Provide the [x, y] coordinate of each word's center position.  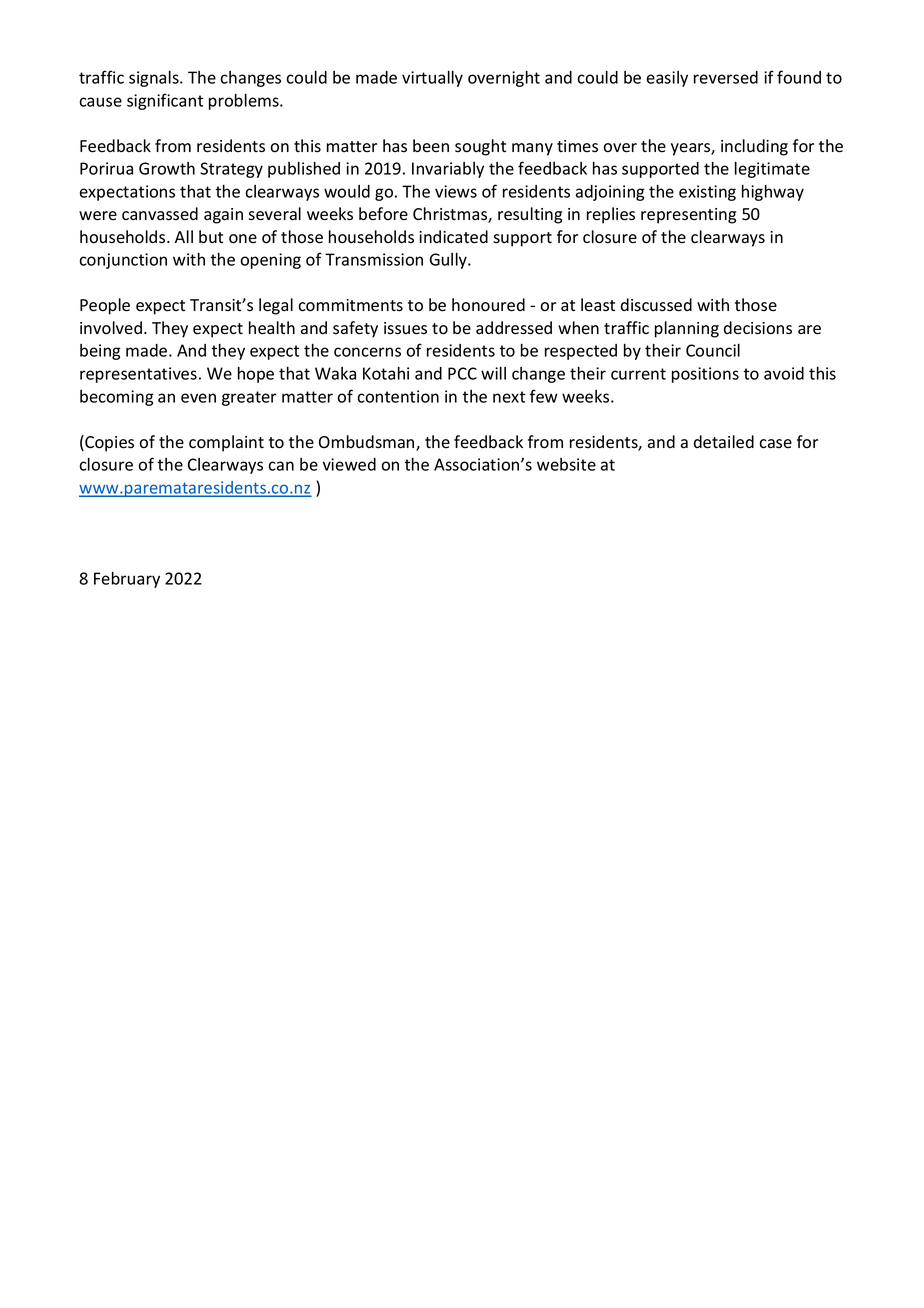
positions [705, 375]
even [198, 398]
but [211, 237]
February [127, 580]
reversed [726, 77]
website [566, 464]
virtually [432, 79]
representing [688, 216]
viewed [349, 464]
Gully [449, 261]
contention [398, 396]
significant [165, 101]
